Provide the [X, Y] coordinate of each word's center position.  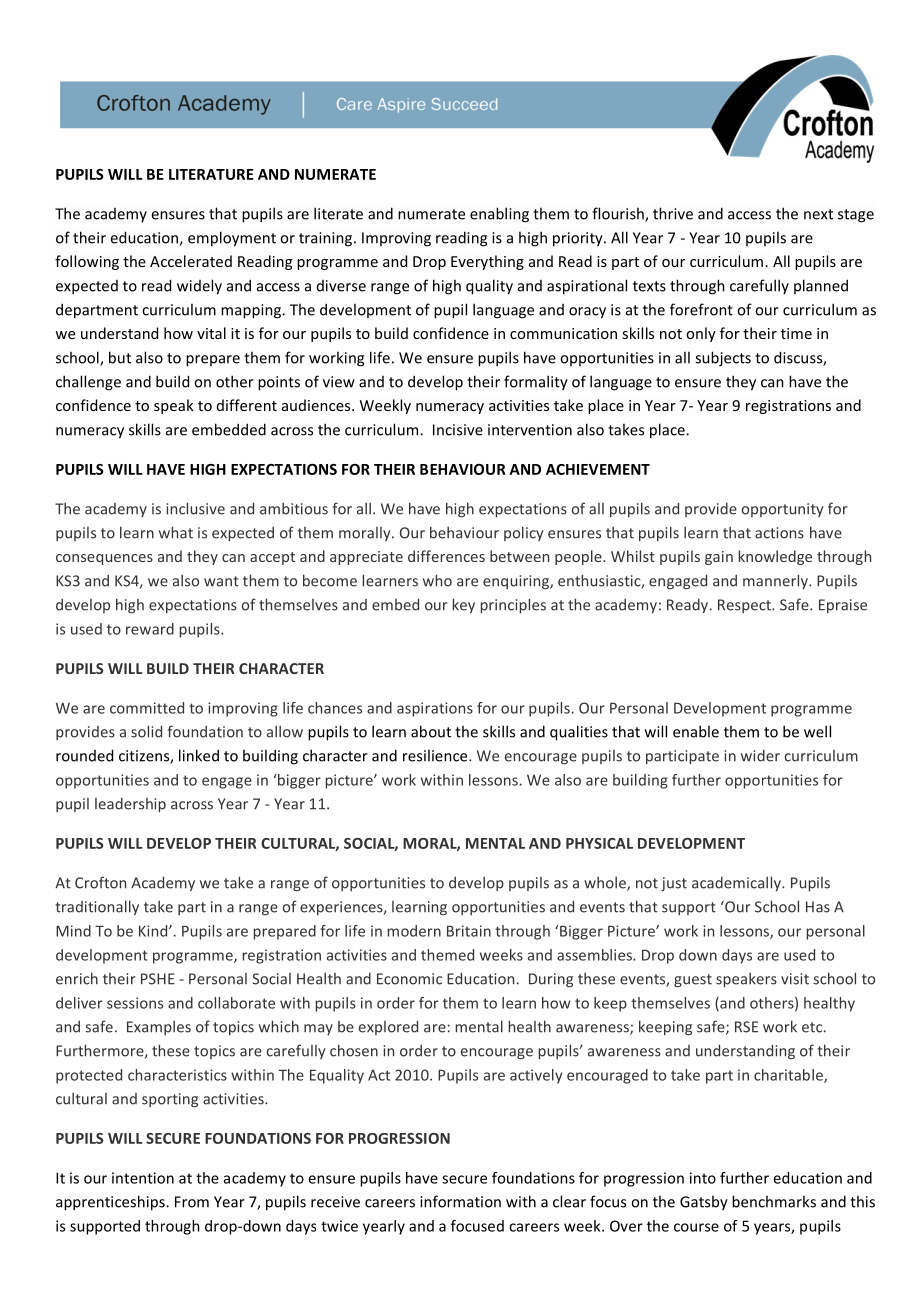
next [818, 214]
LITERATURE [211, 174]
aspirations [435, 709]
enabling [499, 215]
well [817, 731]
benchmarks [774, 1201]
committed [147, 708]
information [460, 1201]
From [192, 1202]
